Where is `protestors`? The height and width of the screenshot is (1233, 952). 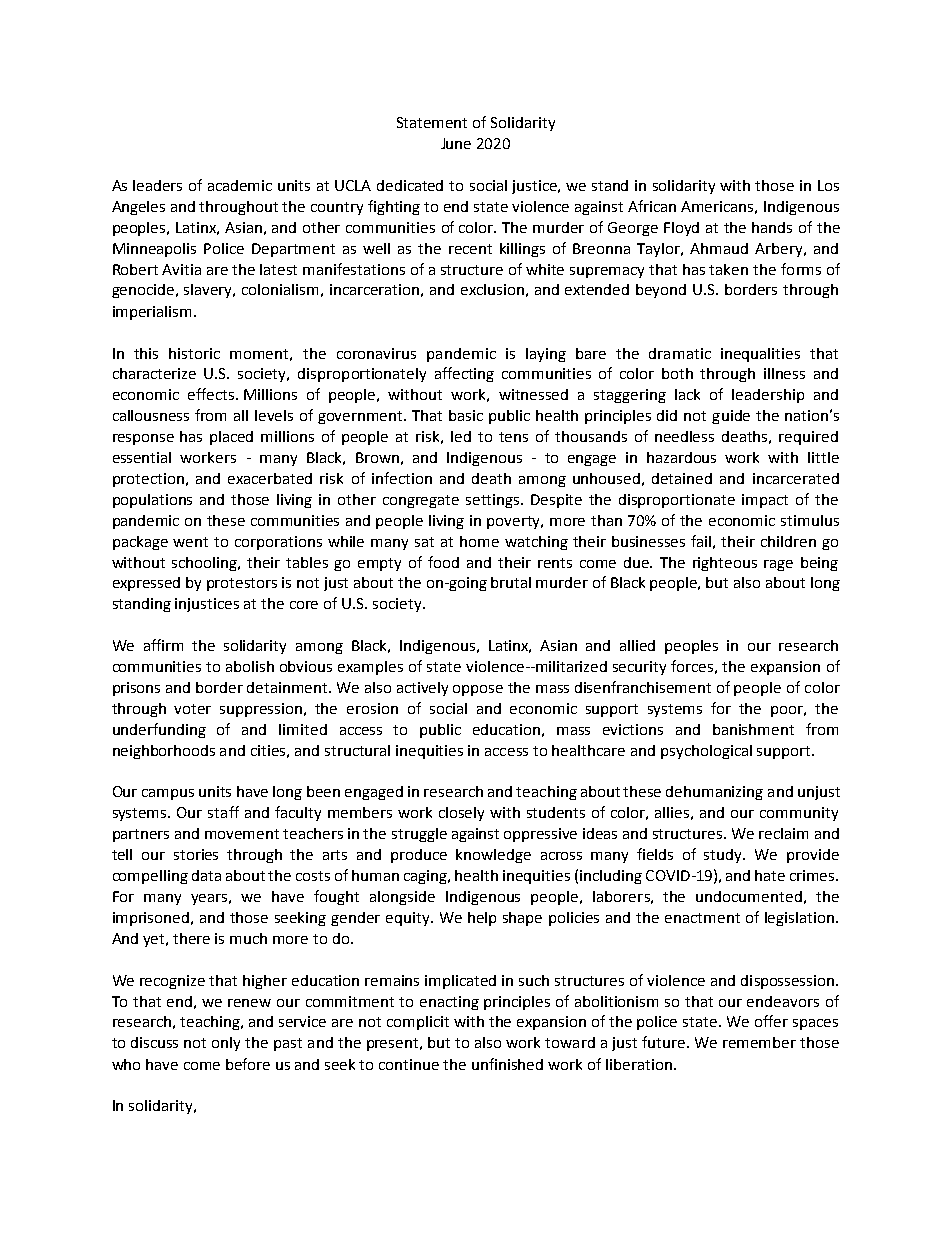 protestors is located at coordinates (242, 584).
